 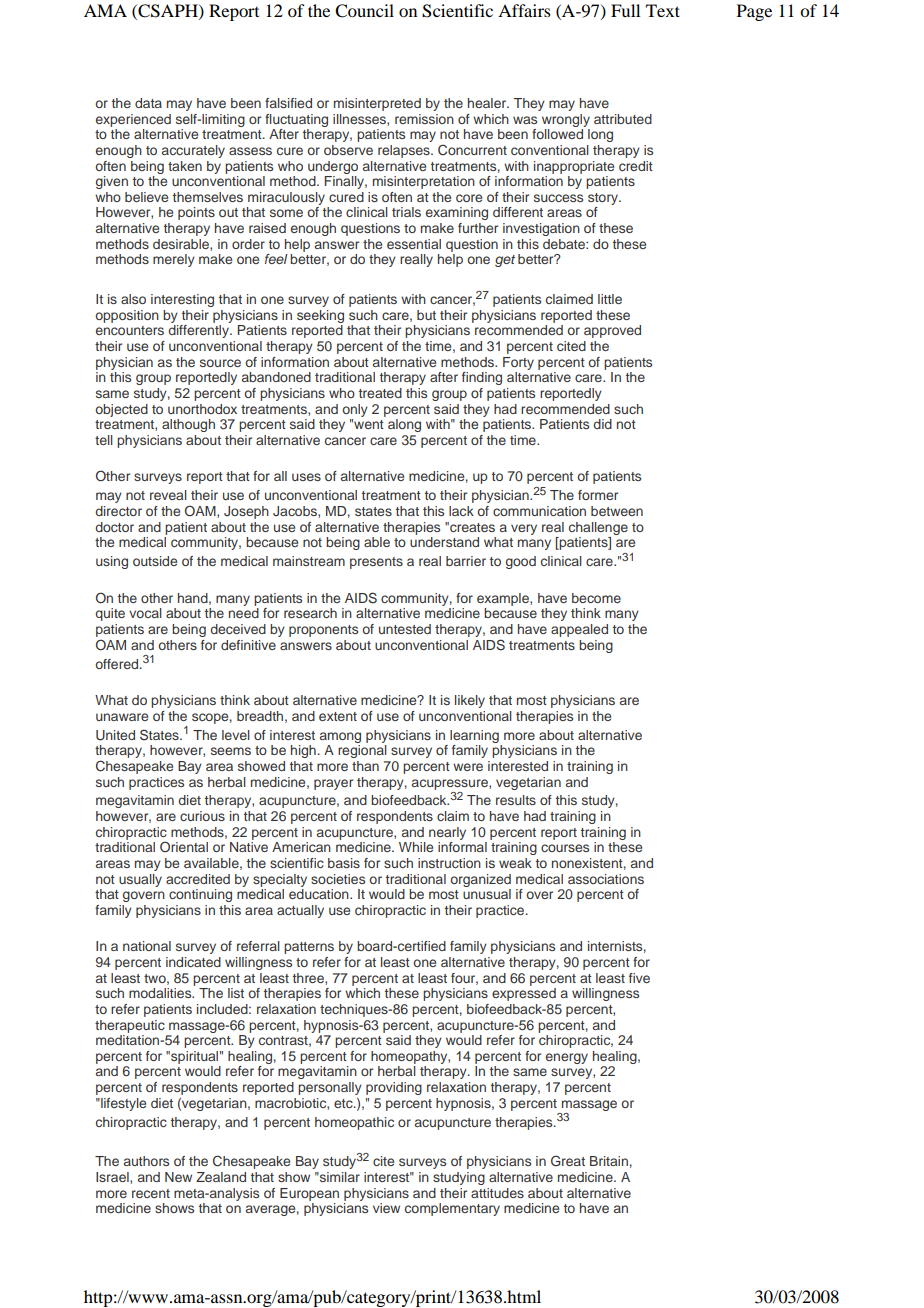 What do you see at coordinates (178, 1177) in the image?
I see `New` at bounding box center [178, 1177].
